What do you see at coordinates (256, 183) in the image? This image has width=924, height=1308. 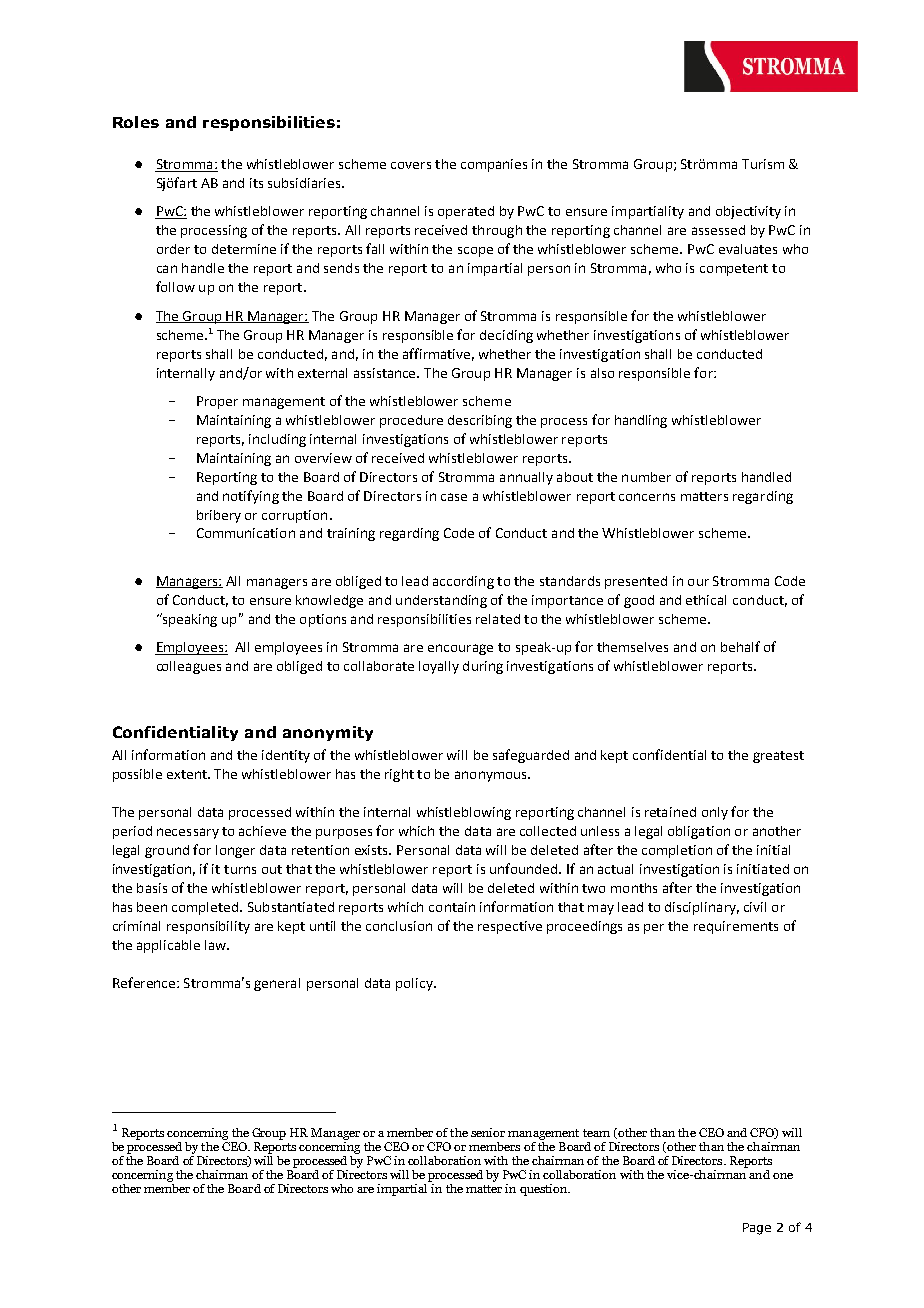 I see `its` at bounding box center [256, 183].
